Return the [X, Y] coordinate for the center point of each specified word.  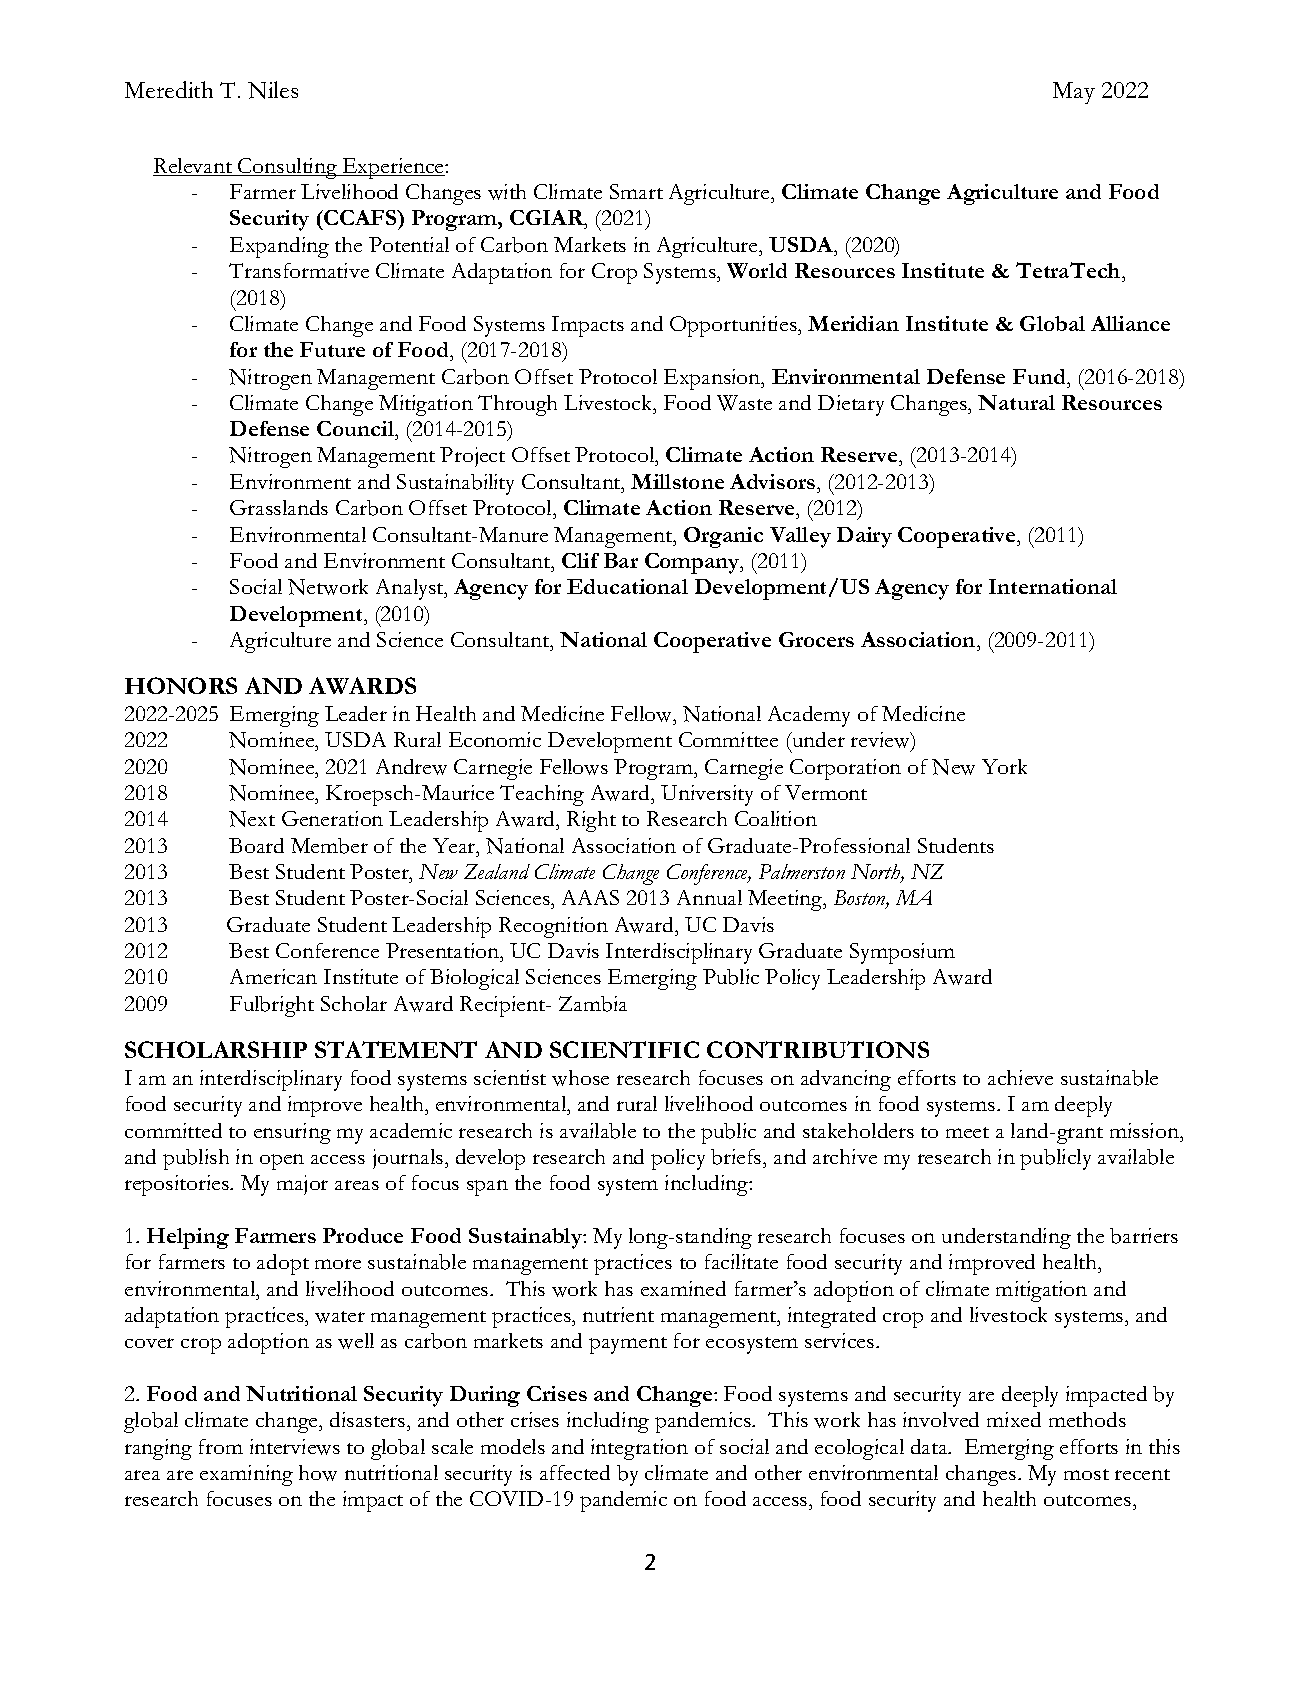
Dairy [864, 537]
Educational [627, 586]
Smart [636, 191]
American [273, 976]
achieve [1020, 1077]
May [1074, 93]
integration [639, 1449]
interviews [295, 1447]
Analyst [411, 589]
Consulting [288, 168]
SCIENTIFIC [624, 1049]
